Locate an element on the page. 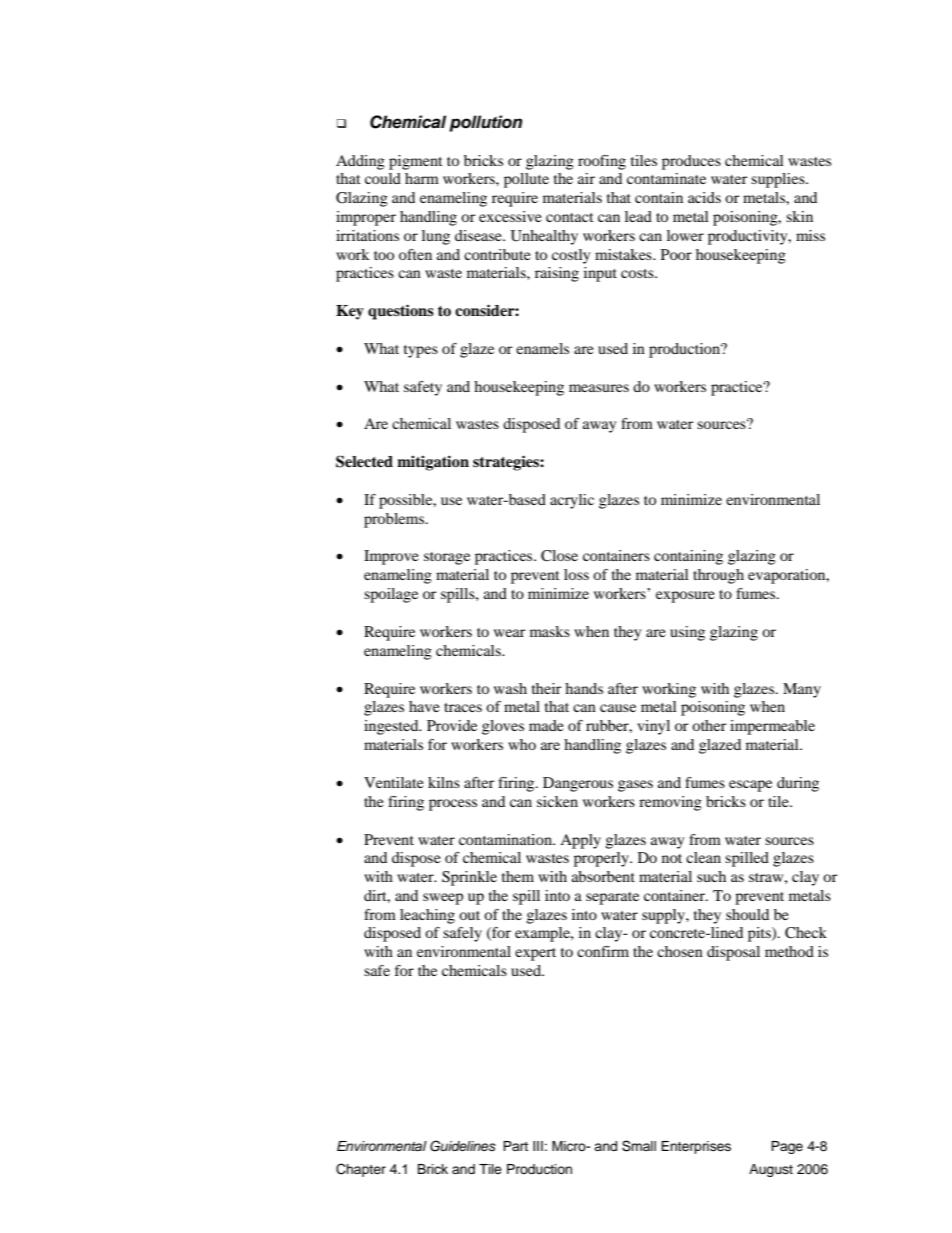 Image resolution: width=952 pixels, height=1233 pixels. supplies is located at coordinates (779, 180).
